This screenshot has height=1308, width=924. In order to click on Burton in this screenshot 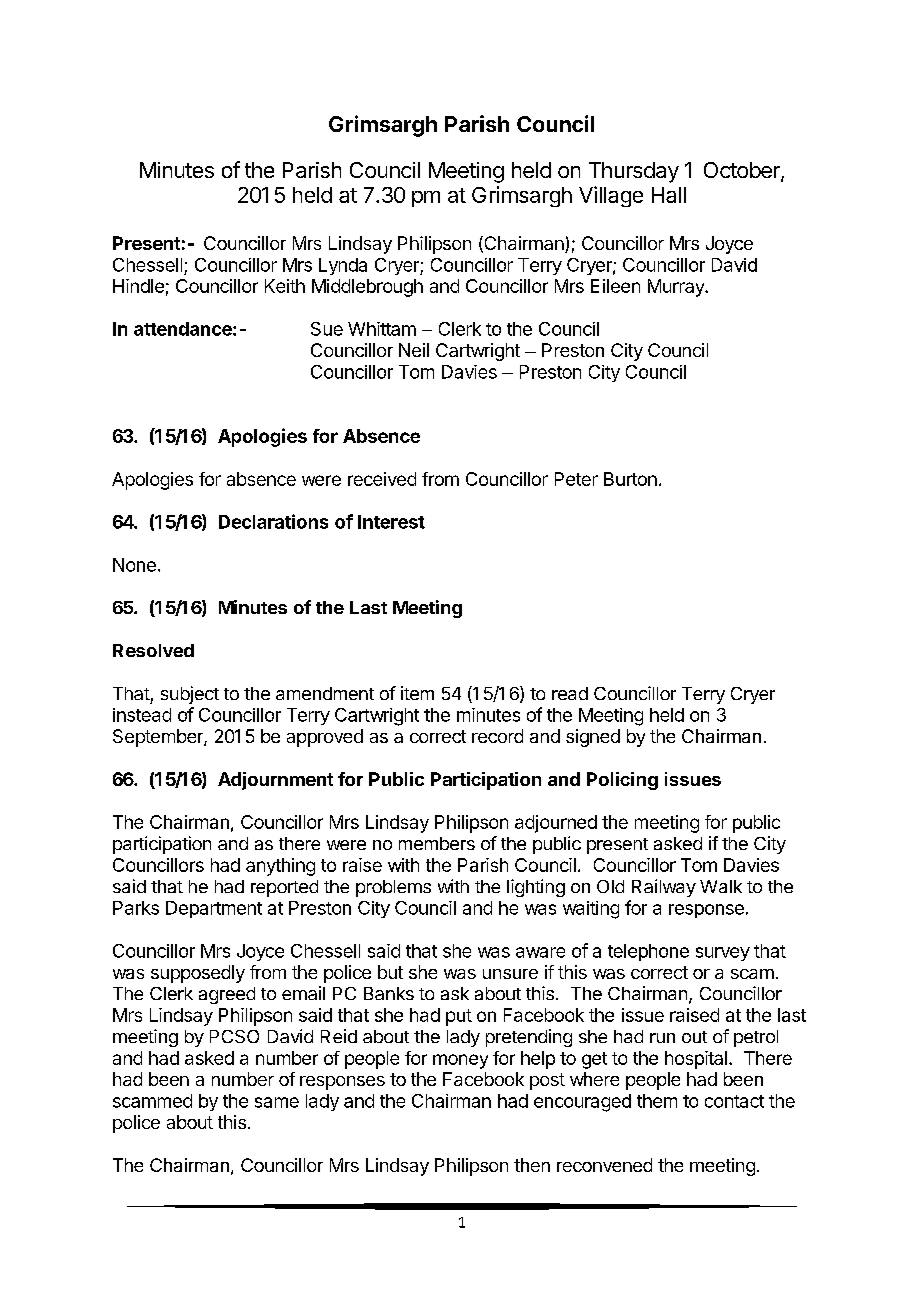, I will do `click(630, 479)`.
